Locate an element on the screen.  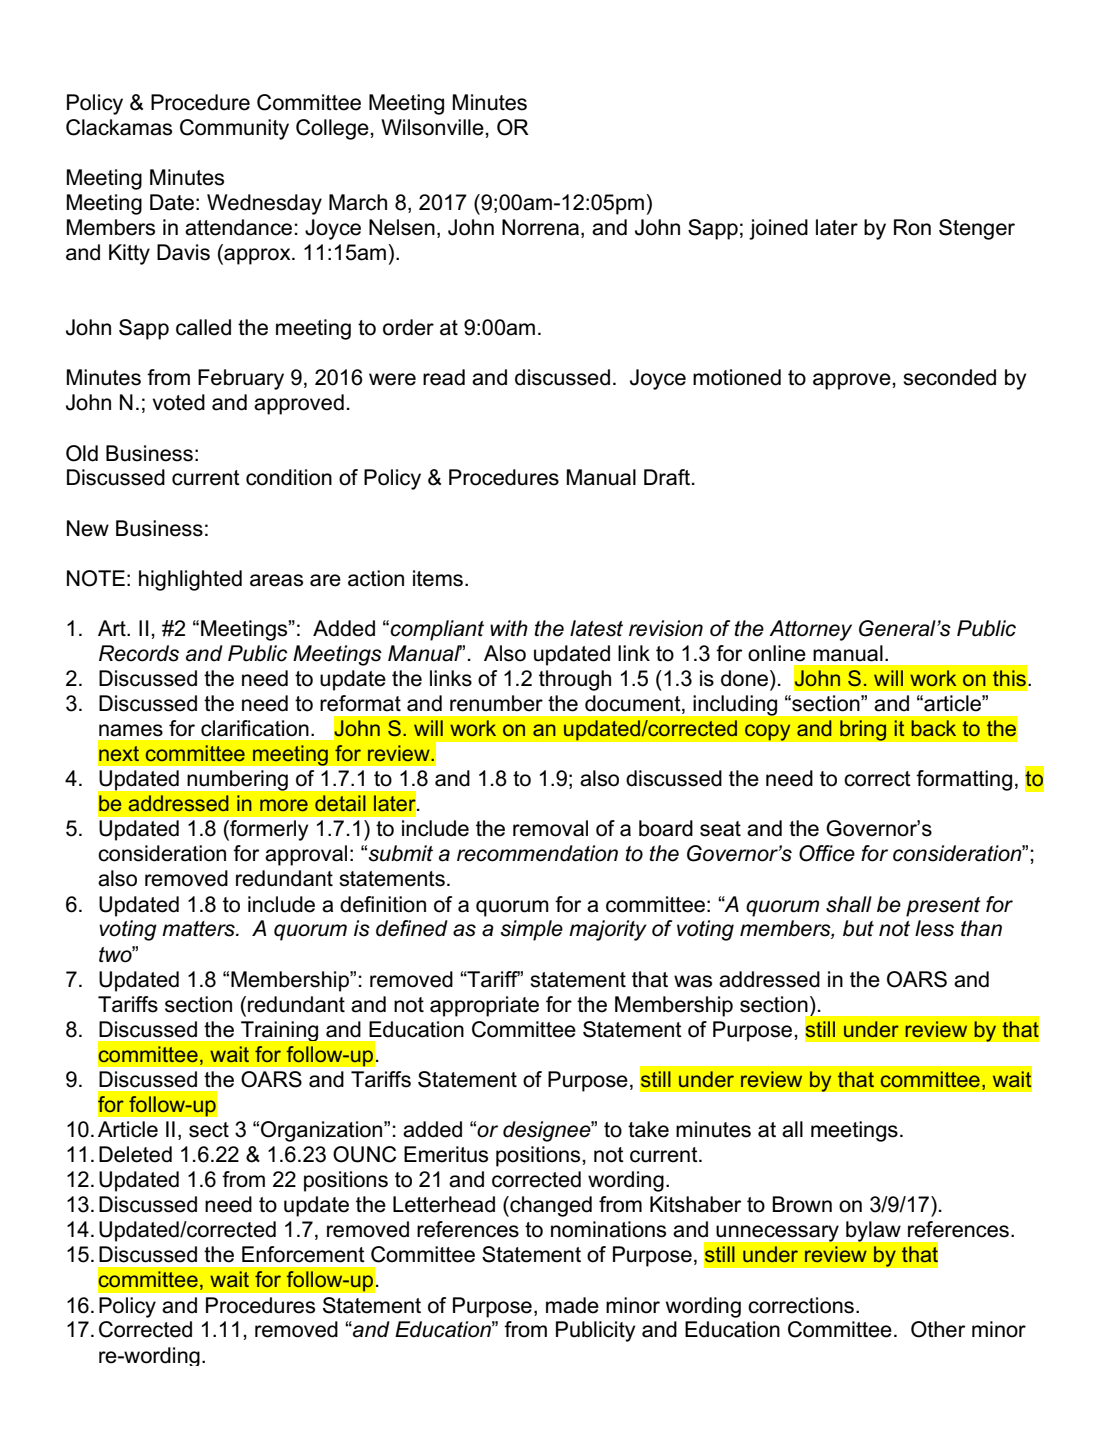
names is located at coordinates (131, 730).
